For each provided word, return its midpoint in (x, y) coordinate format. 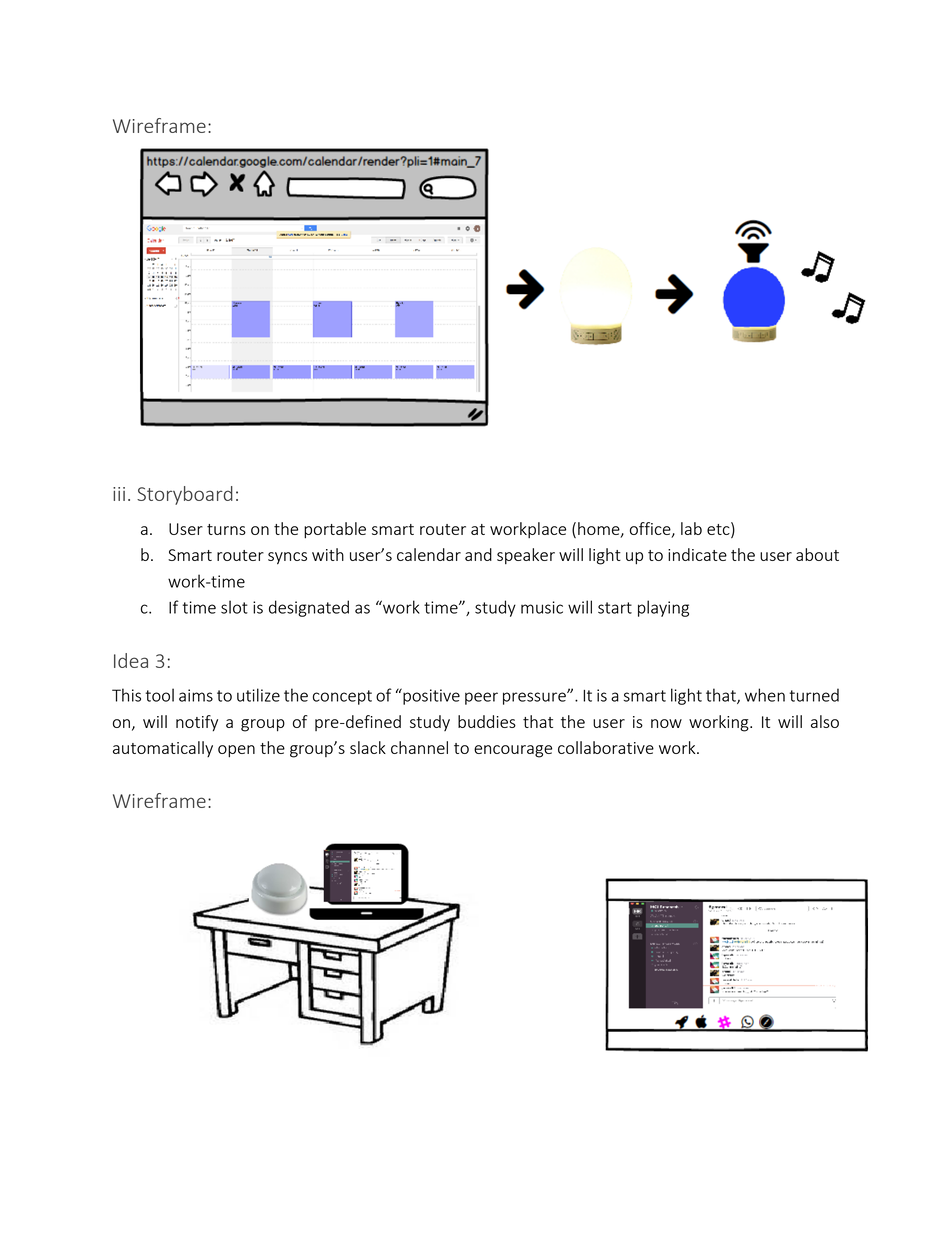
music (542, 607)
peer (481, 698)
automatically (163, 749)
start (615, 608)
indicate (697, 554)
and (478, 554)
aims (196, 695)
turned (814, 695)
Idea (131, 660)
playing (663, 608)
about (817, 554)
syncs (287, 558)
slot (234, 607)
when (765, 695)
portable (335, 530)
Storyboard (185, 495)
